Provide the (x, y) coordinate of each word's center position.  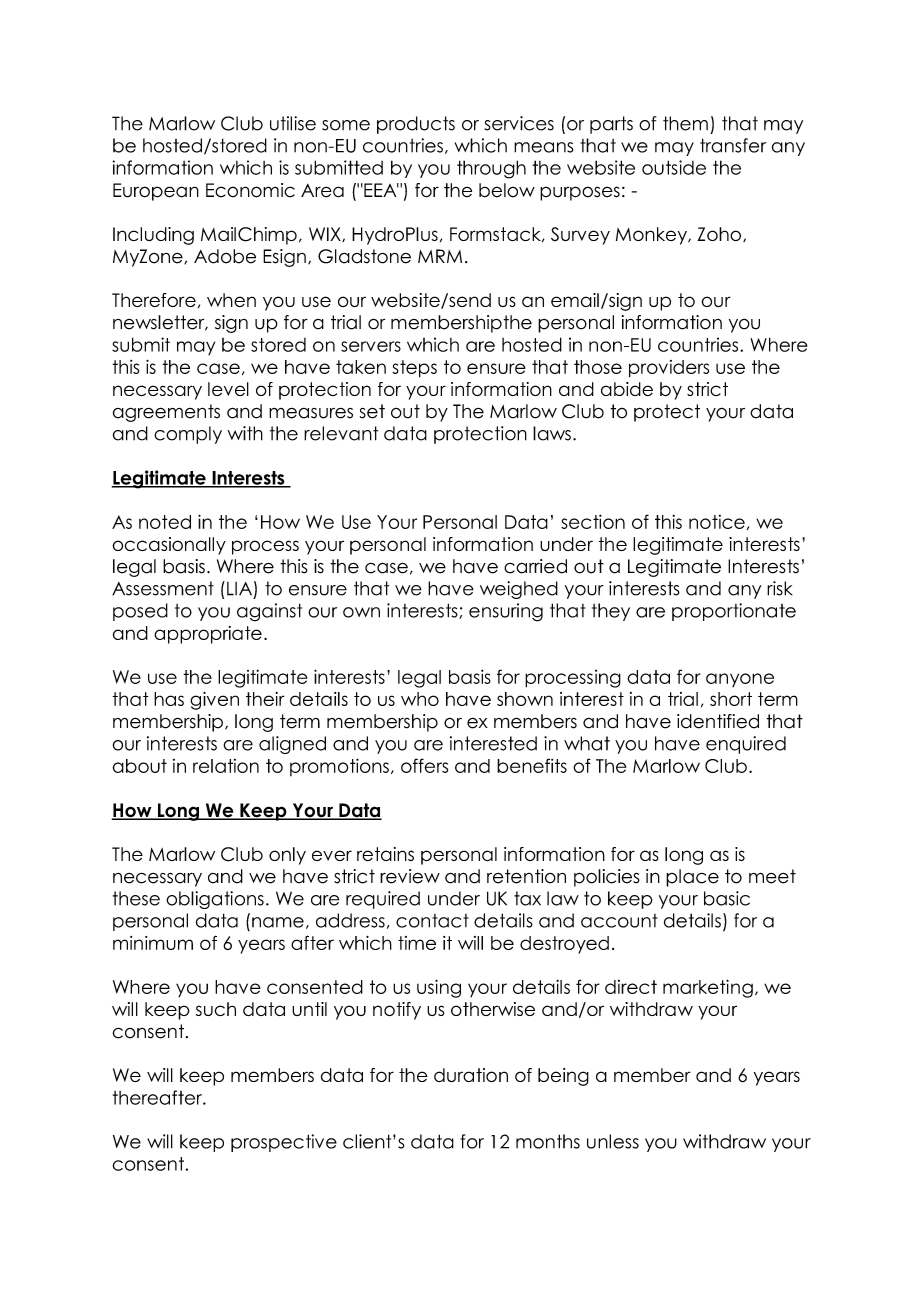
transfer (733, 145)
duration (471, 1075)
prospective (284, 1143)
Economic (250, 190)
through (491, 169)
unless (613, 1141)
